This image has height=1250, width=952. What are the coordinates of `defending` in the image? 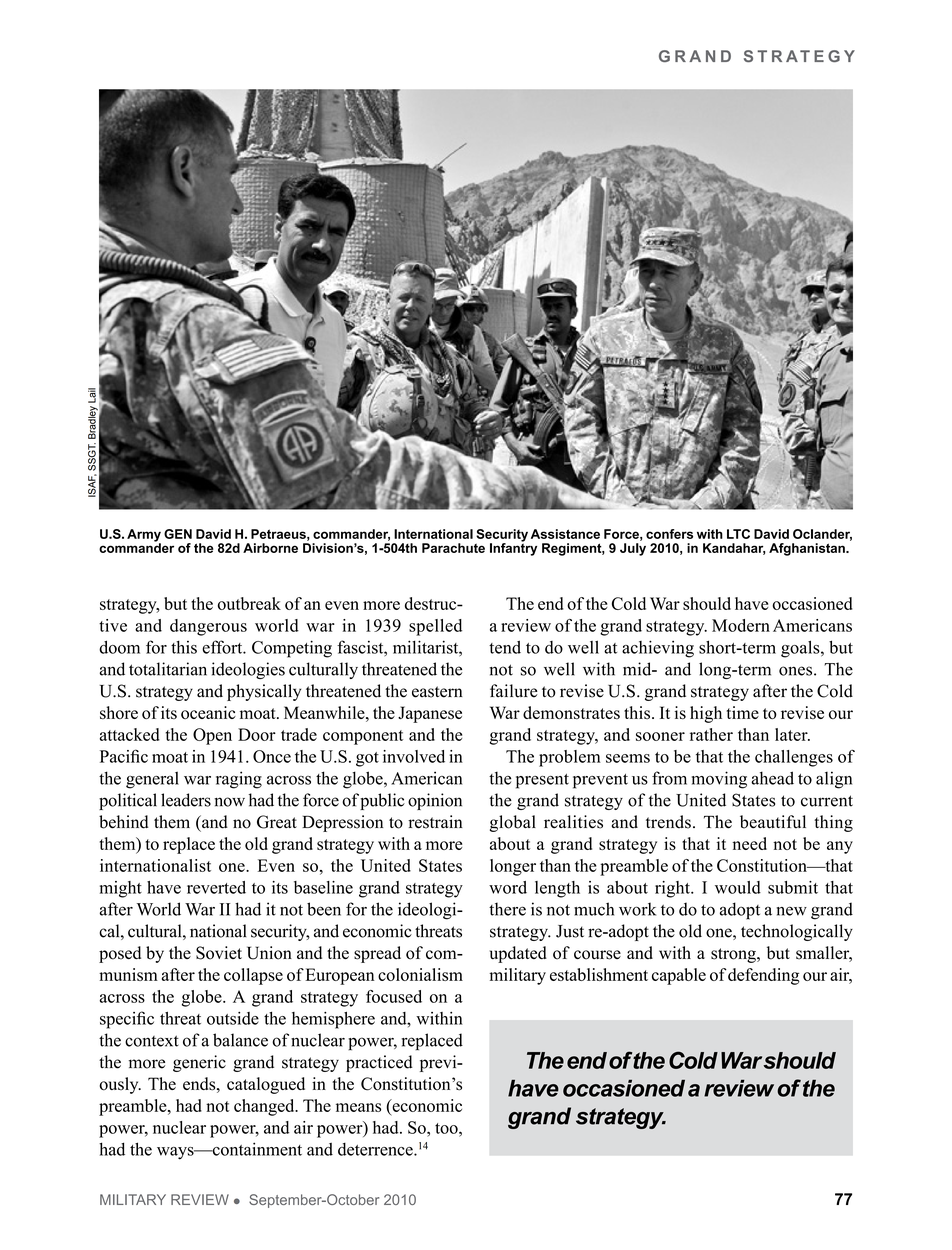 It's located at (764, 976).
